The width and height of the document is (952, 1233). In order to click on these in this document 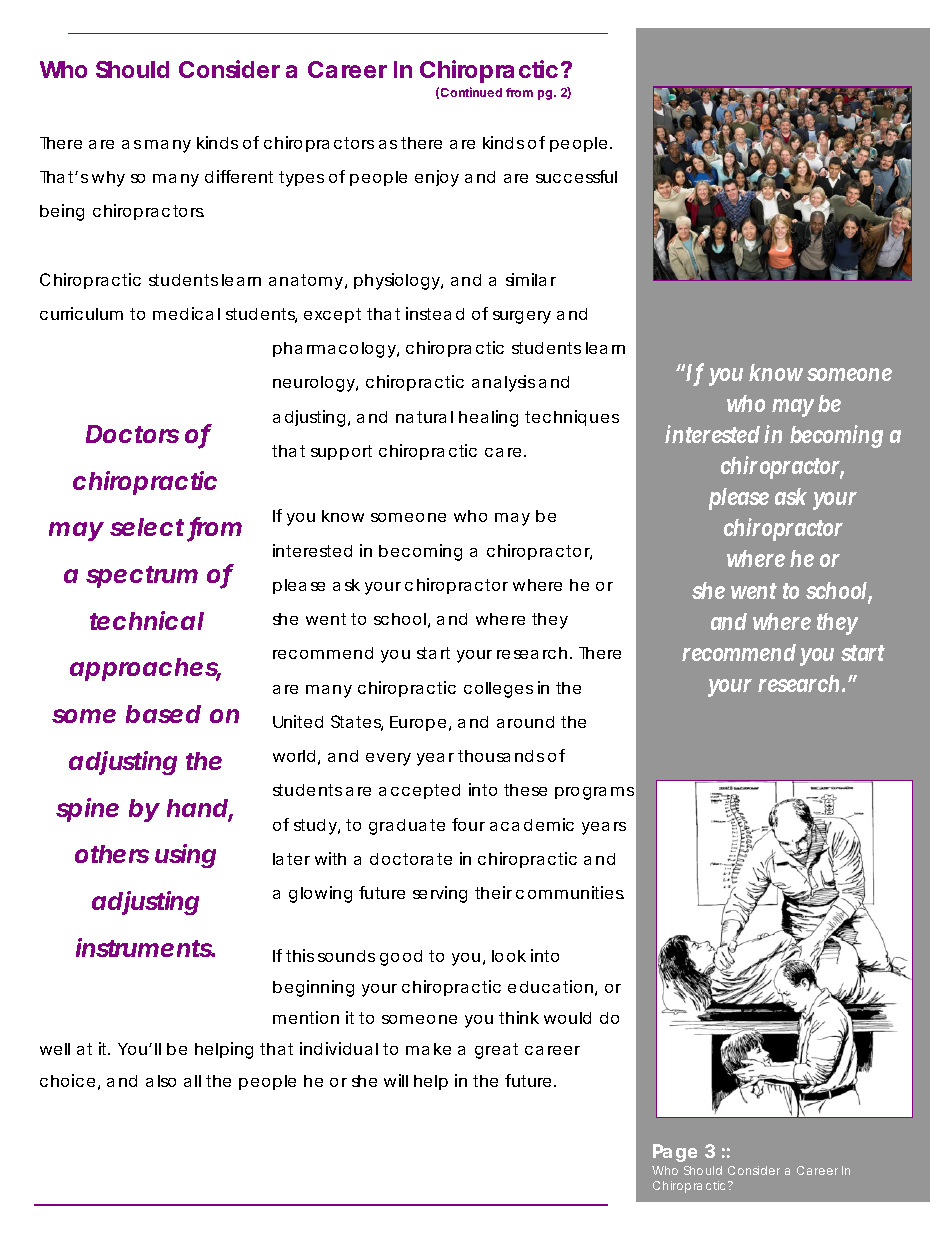, I will do `click(525, 790)`.
